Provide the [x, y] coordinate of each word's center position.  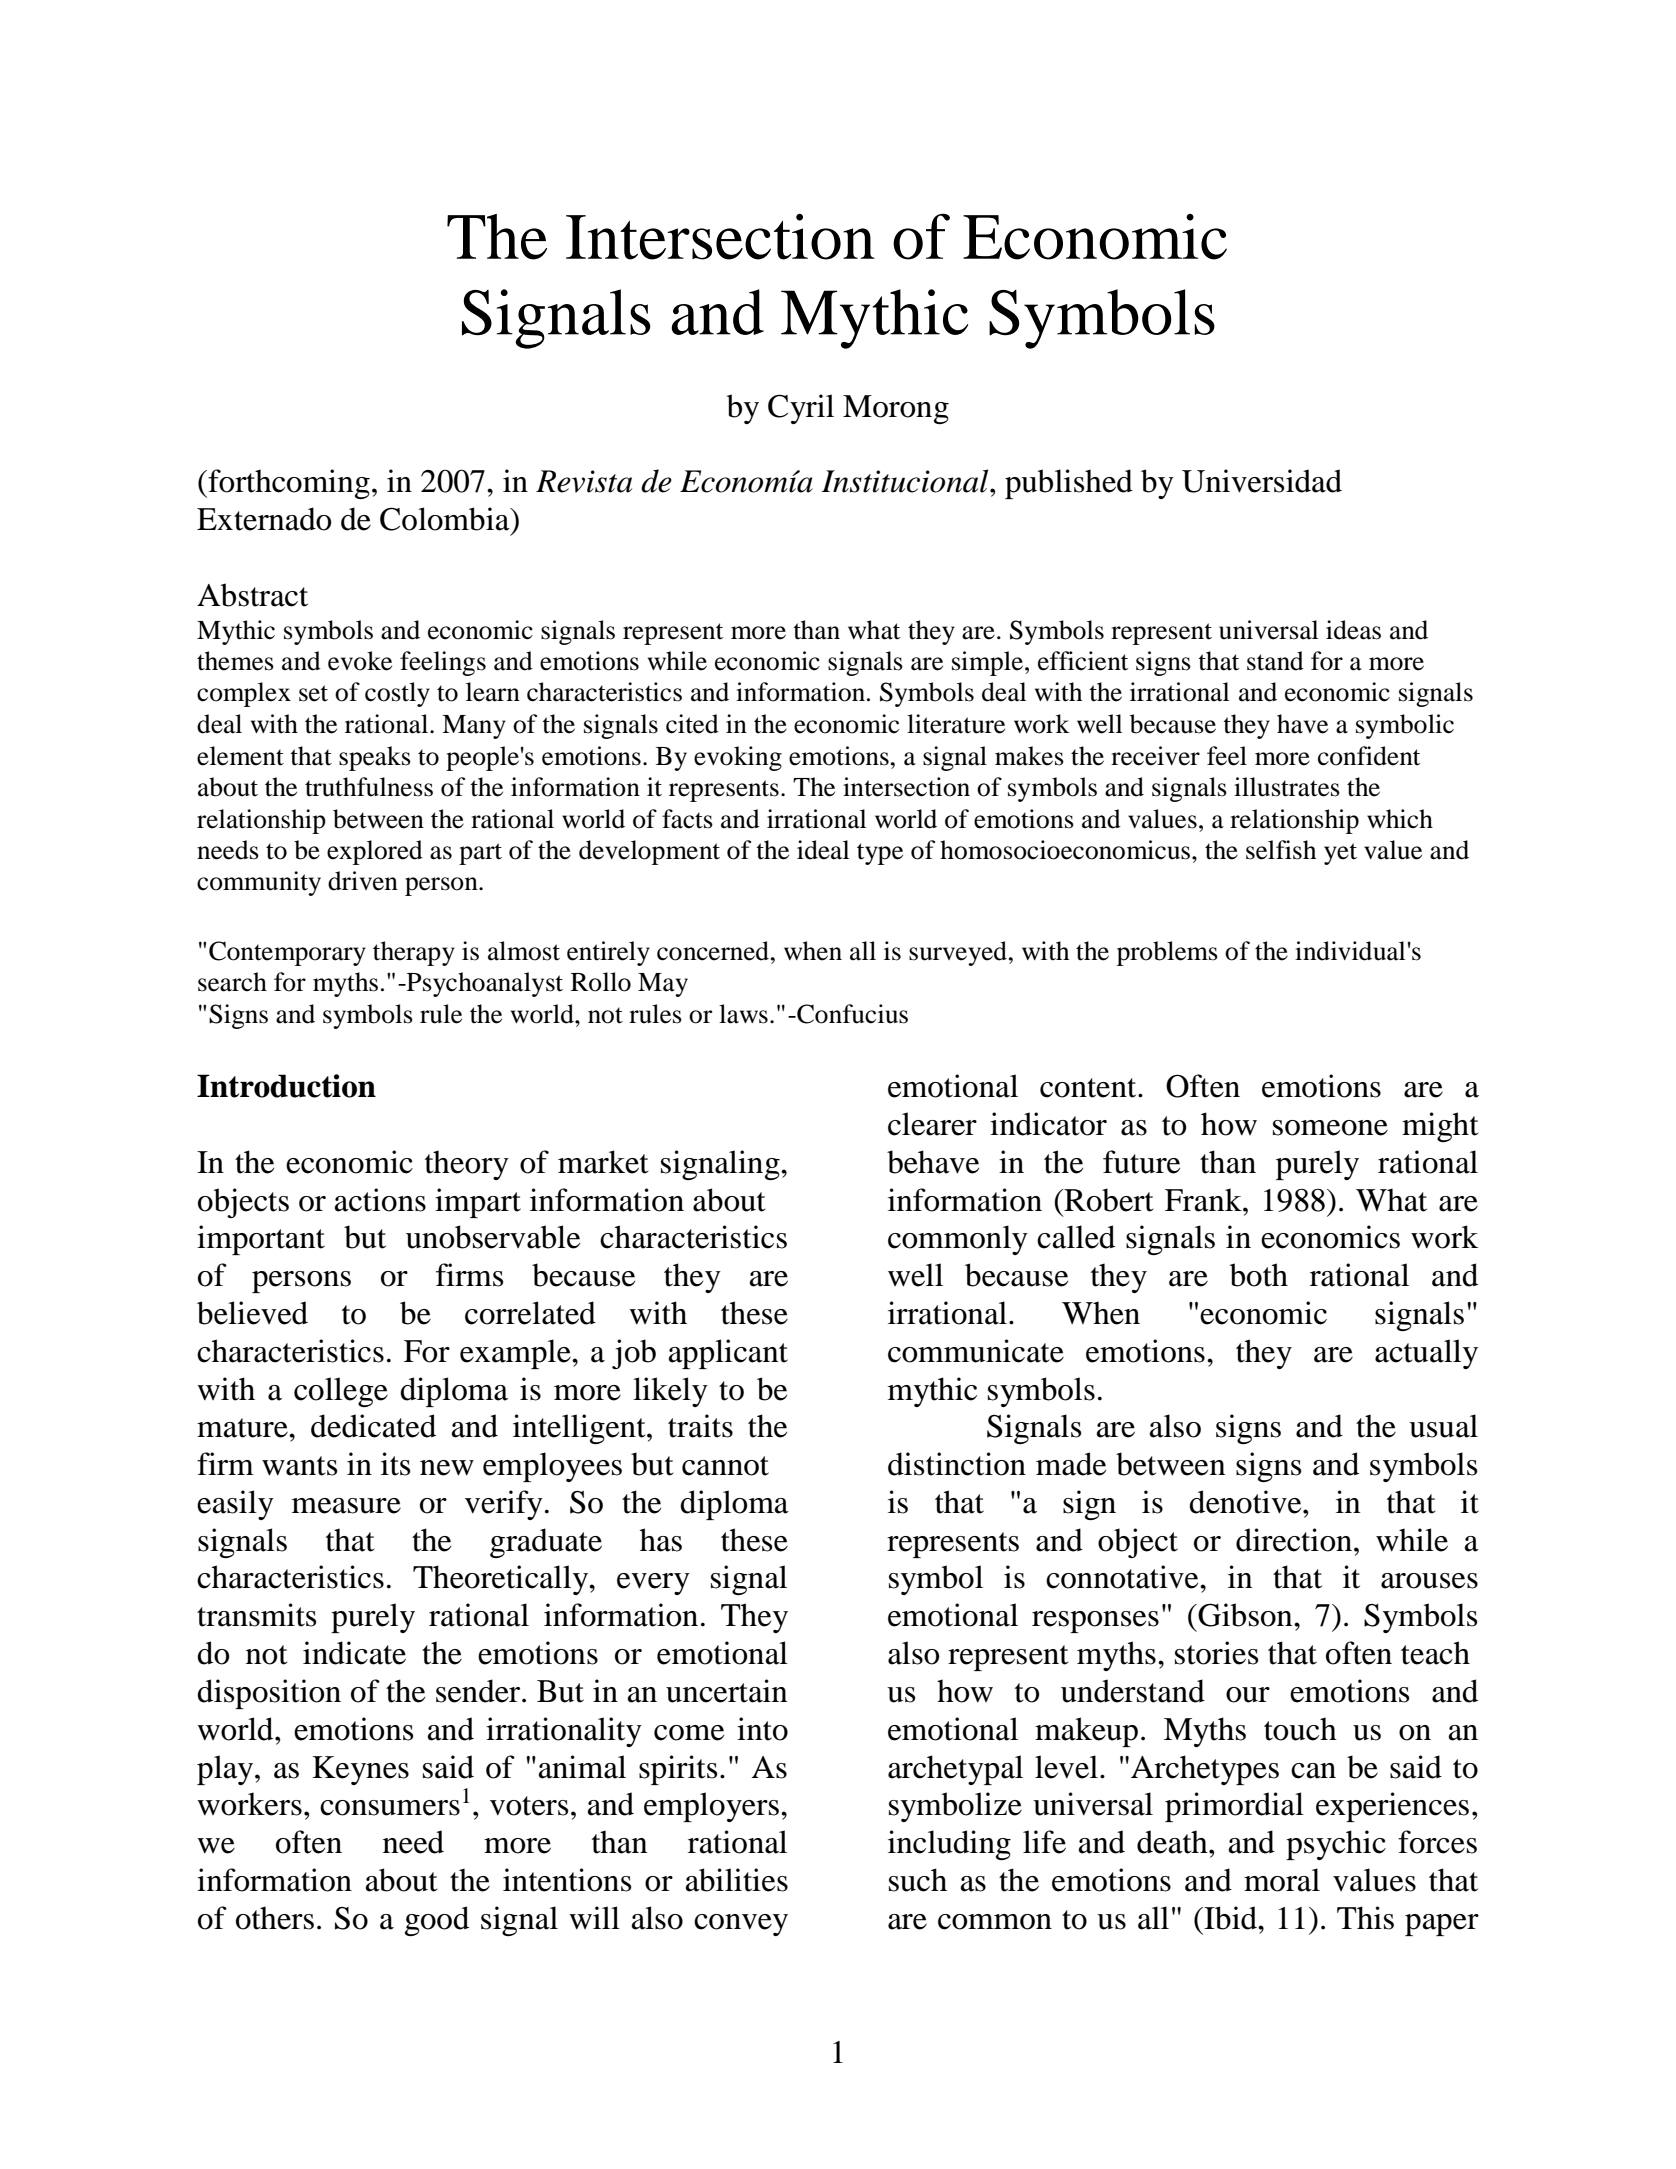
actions [380, 1200]
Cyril [801, 409]
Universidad [1262, 481]
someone [1330, 1128]
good [437, 1921]
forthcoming [288, 484]
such [918, 1880]
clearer [932, 1124]
